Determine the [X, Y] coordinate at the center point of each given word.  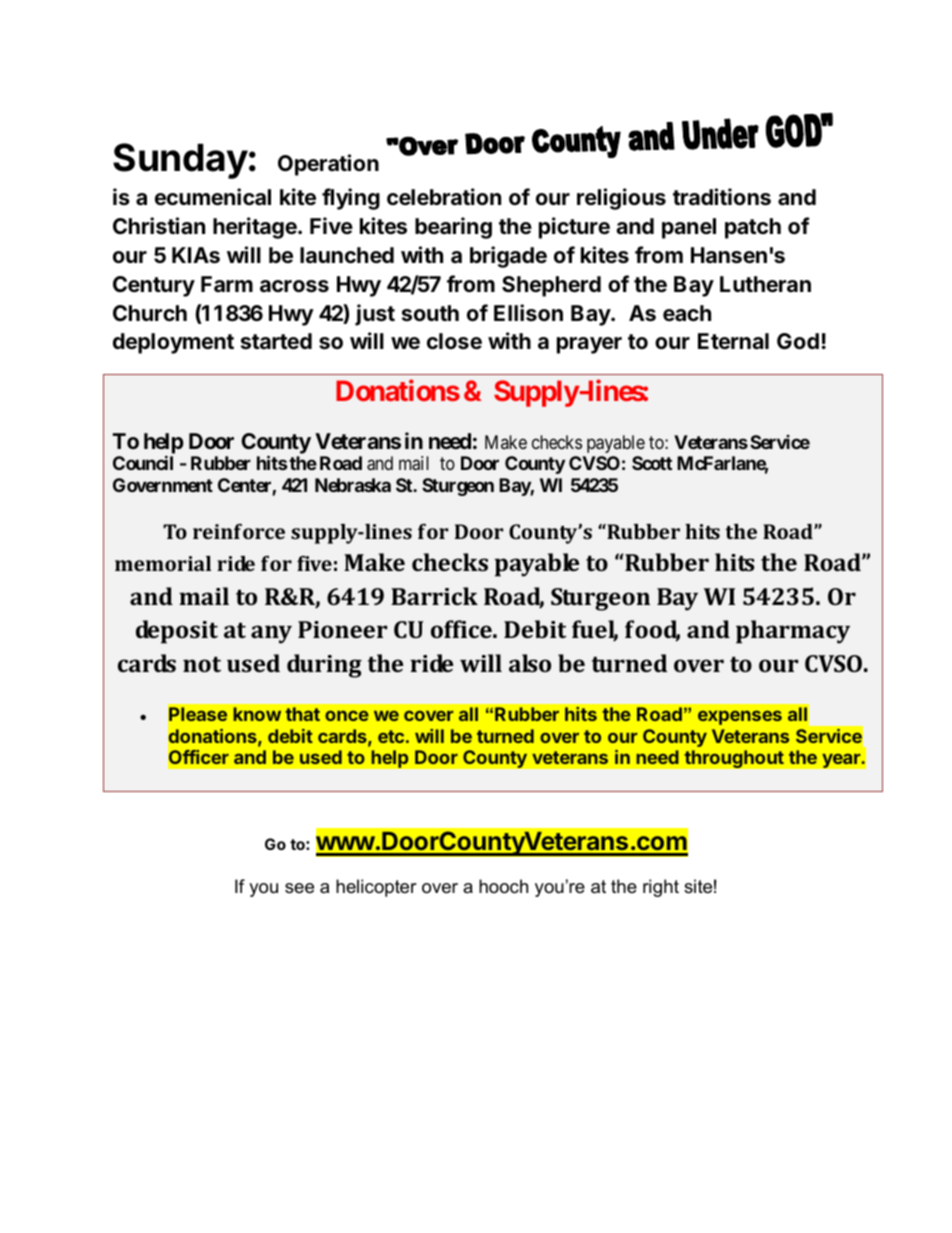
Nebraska [353, 485]
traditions [722, 197]
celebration [444, 197]
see [299, 888]
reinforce [239, 531]
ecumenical [213, 197]
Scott [652, 463]
